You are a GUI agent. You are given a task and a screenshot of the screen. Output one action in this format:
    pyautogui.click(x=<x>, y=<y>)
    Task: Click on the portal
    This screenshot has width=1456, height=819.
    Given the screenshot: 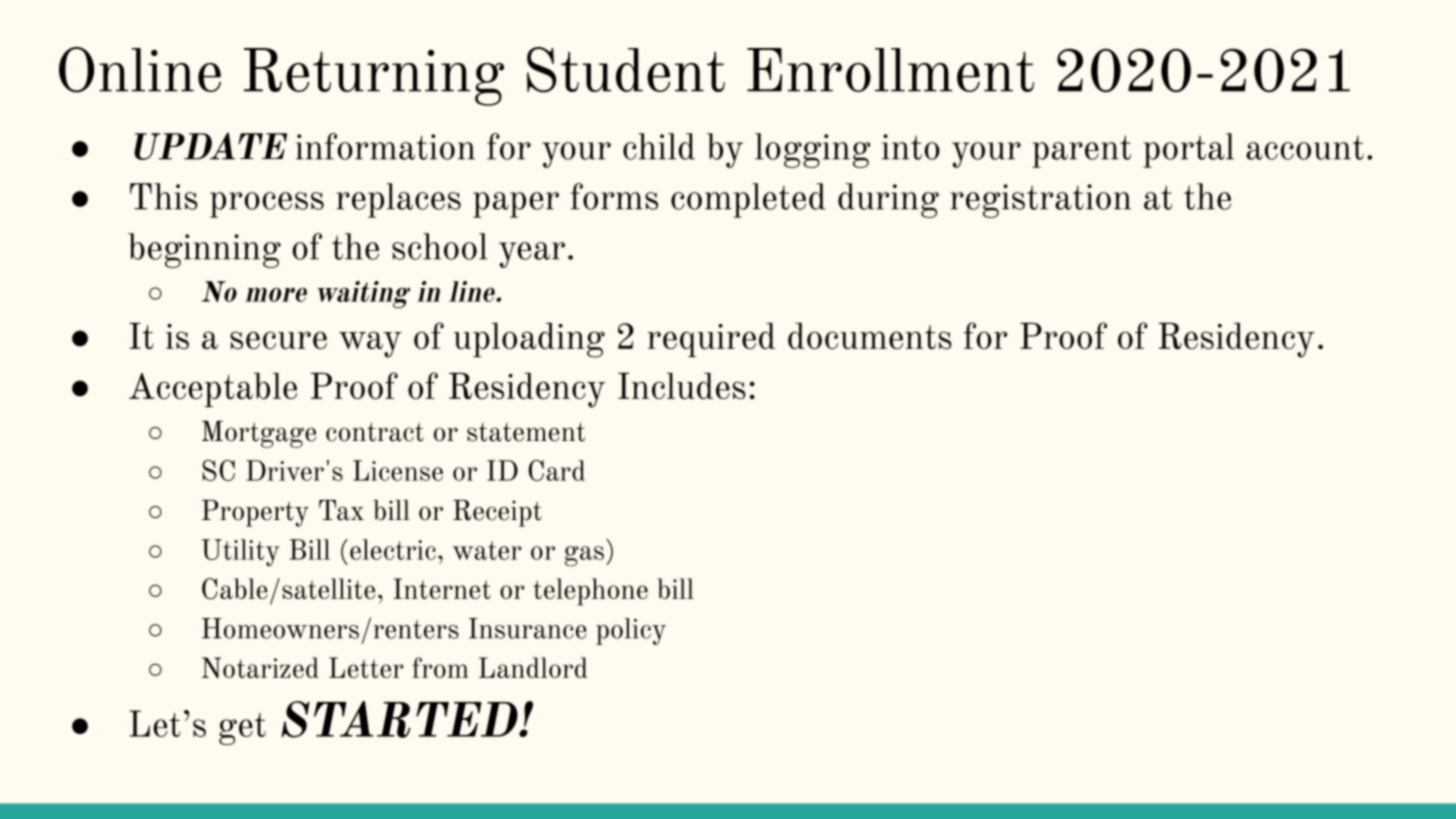 What is the action you would take?
    pyautogui.click(x=1188, y=150)
